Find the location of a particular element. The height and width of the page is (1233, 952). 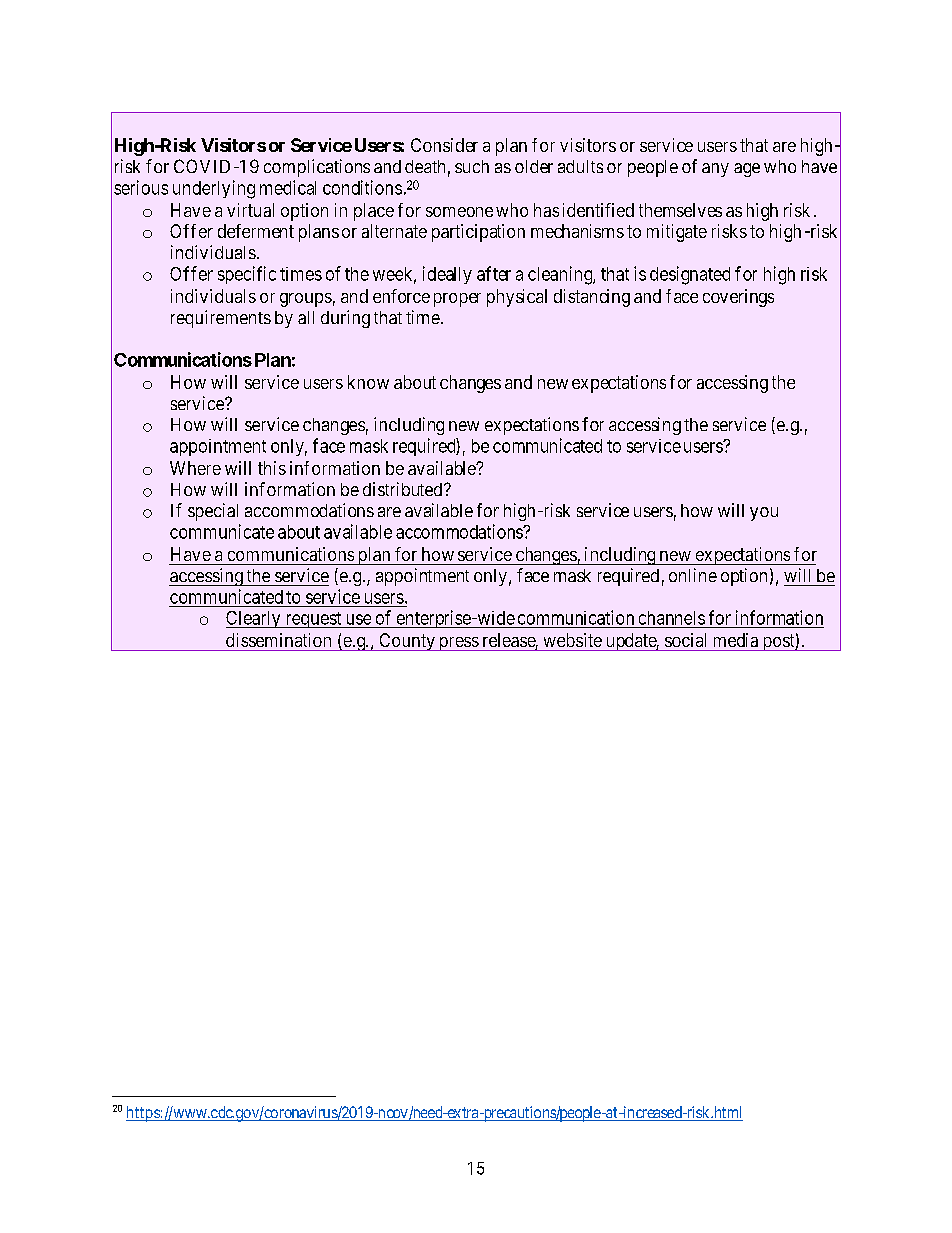

press is located at coordinates (458, 644).
